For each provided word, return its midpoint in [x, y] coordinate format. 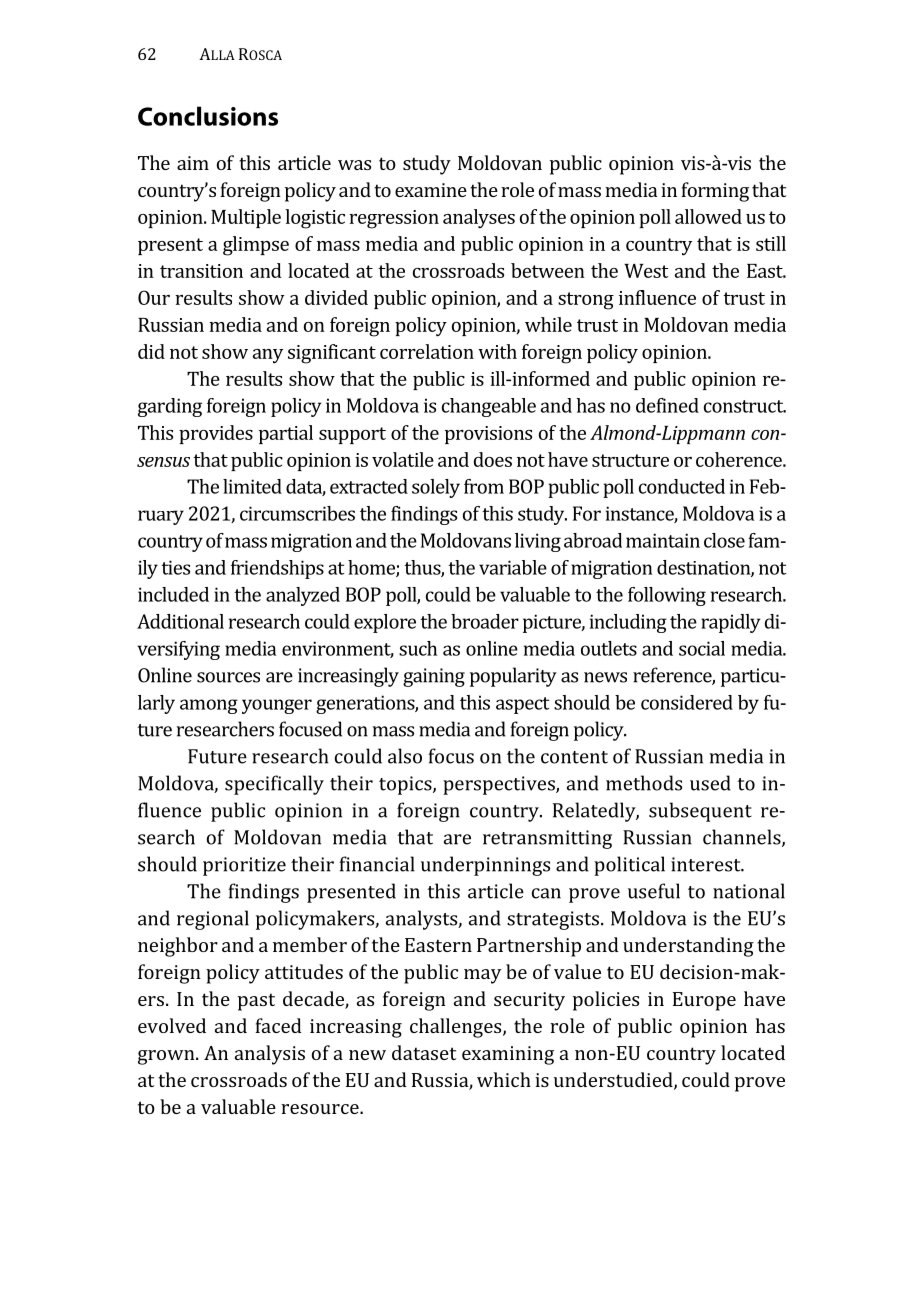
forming [715, 192]
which [504, 1079]
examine [431, 190]
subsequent [700, 812]
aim [193, 163]
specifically [274, 785]
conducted [682, 486]
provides [216, 434]
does [493, 459]
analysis [270, 1055]
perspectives [500, 785]
